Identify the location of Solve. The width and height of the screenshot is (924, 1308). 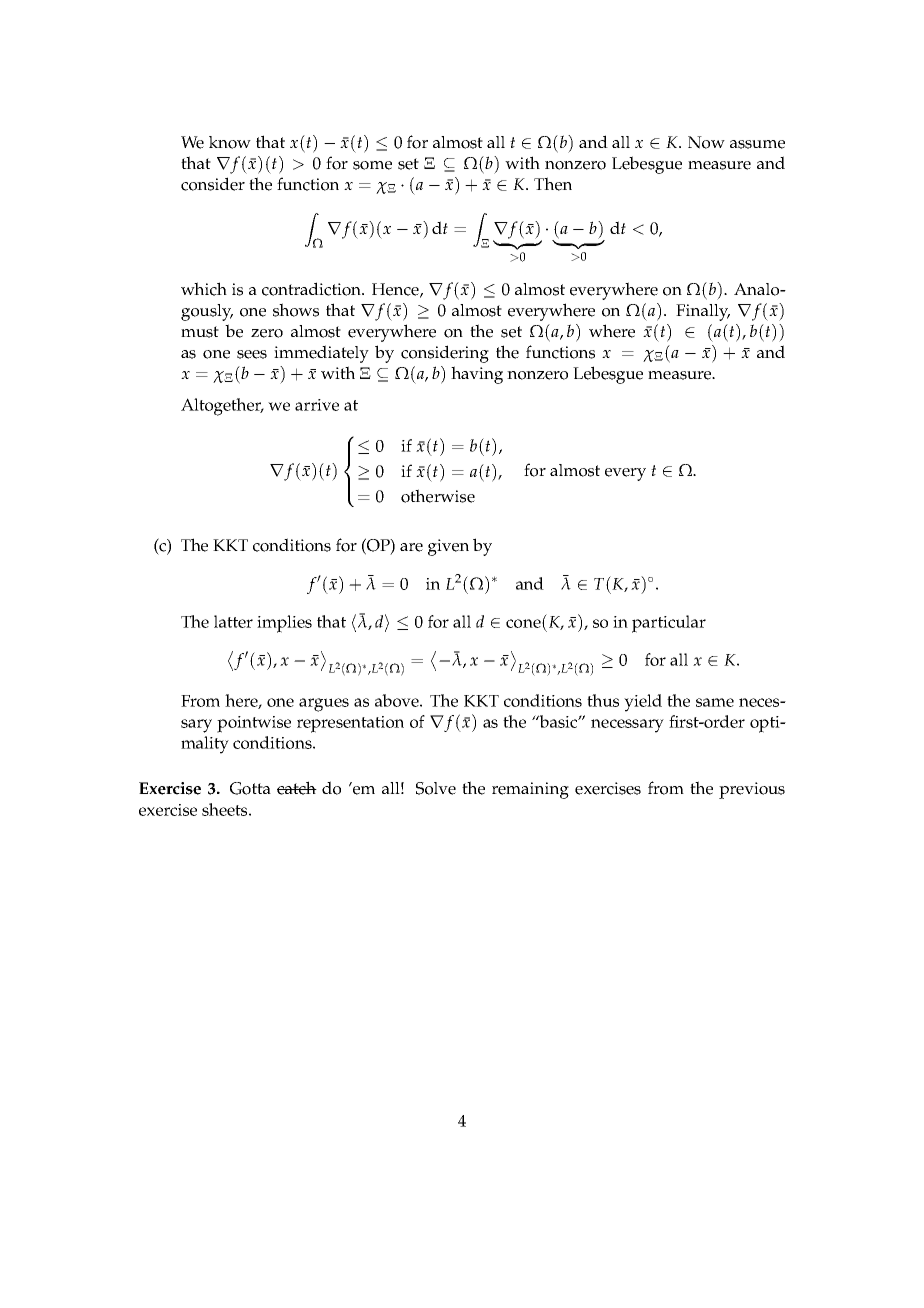
(436, 788).
